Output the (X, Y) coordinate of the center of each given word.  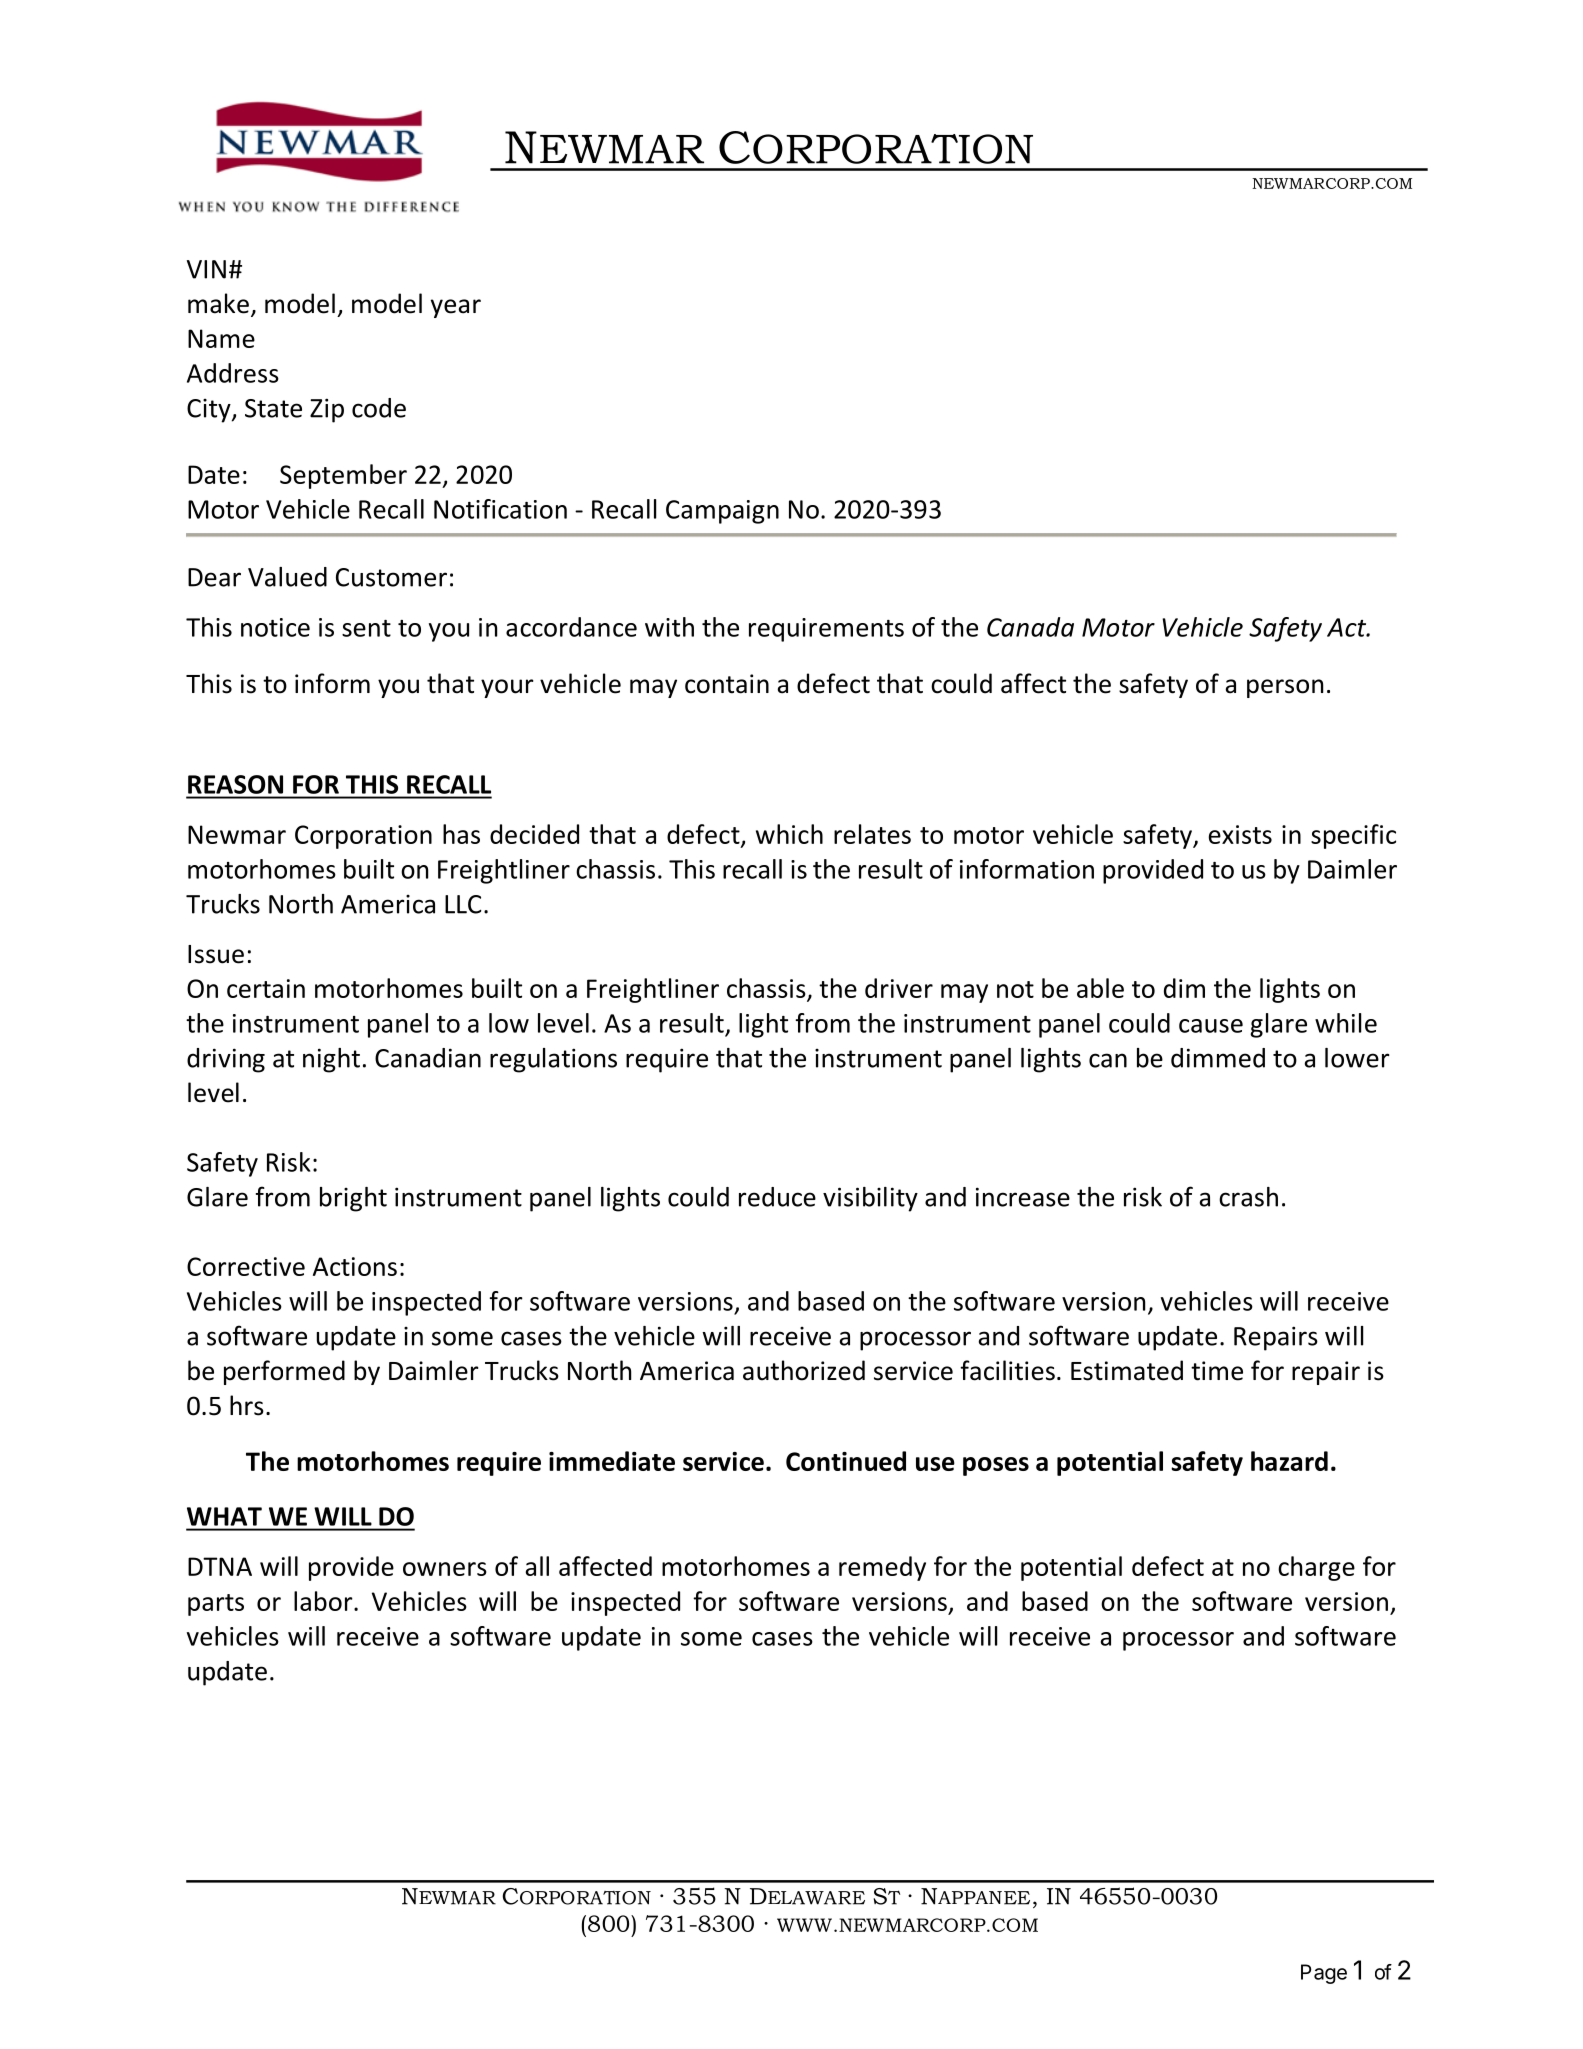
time (1217, 1371)
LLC (463, 904)
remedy (882, 1568)
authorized (804, 1370)
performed (284, 1372)
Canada (1030, 627)
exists (1240, 834)
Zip (327, 410)
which (789, 834)
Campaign (722, 512)
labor (324, 1601)
